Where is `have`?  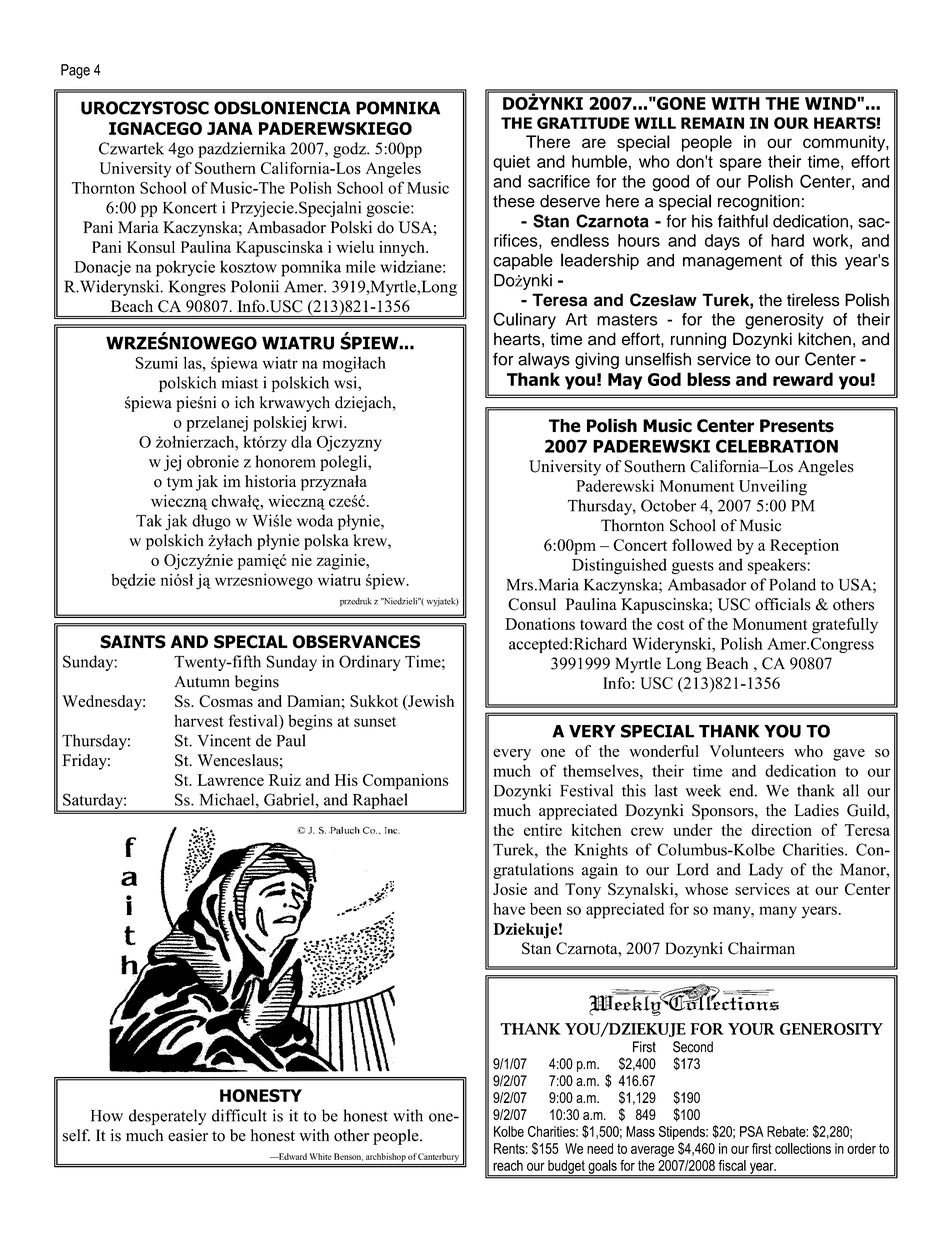 have is located at coordinates (509, 909).
